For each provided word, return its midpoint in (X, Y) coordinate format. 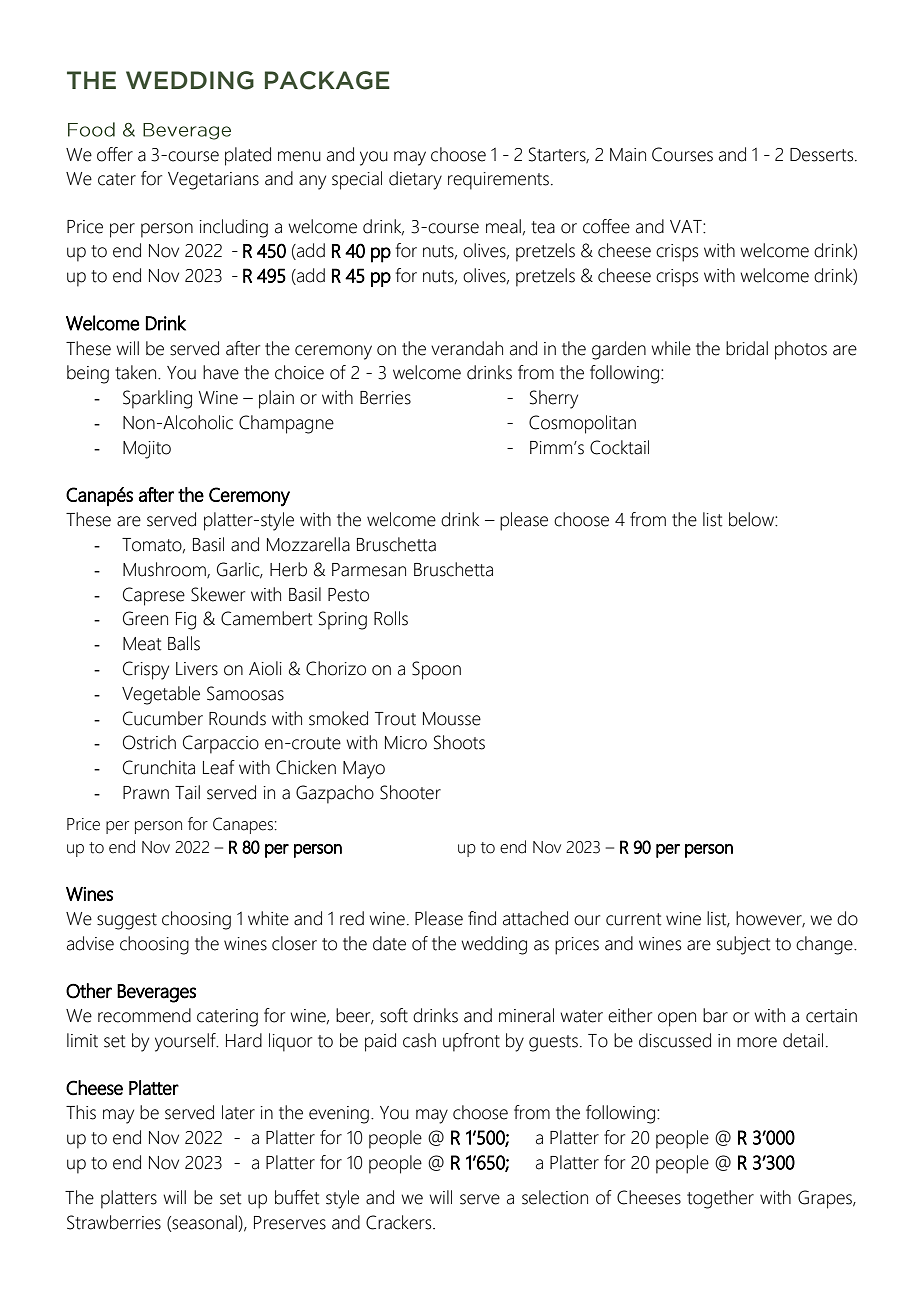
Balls (184, 643)
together (720, 1199)
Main (628, 155)
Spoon (436, 670)
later (238, 1112)
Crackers (400, 1222)
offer (115, 154)
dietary (415, 180)
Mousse (452, 719)
